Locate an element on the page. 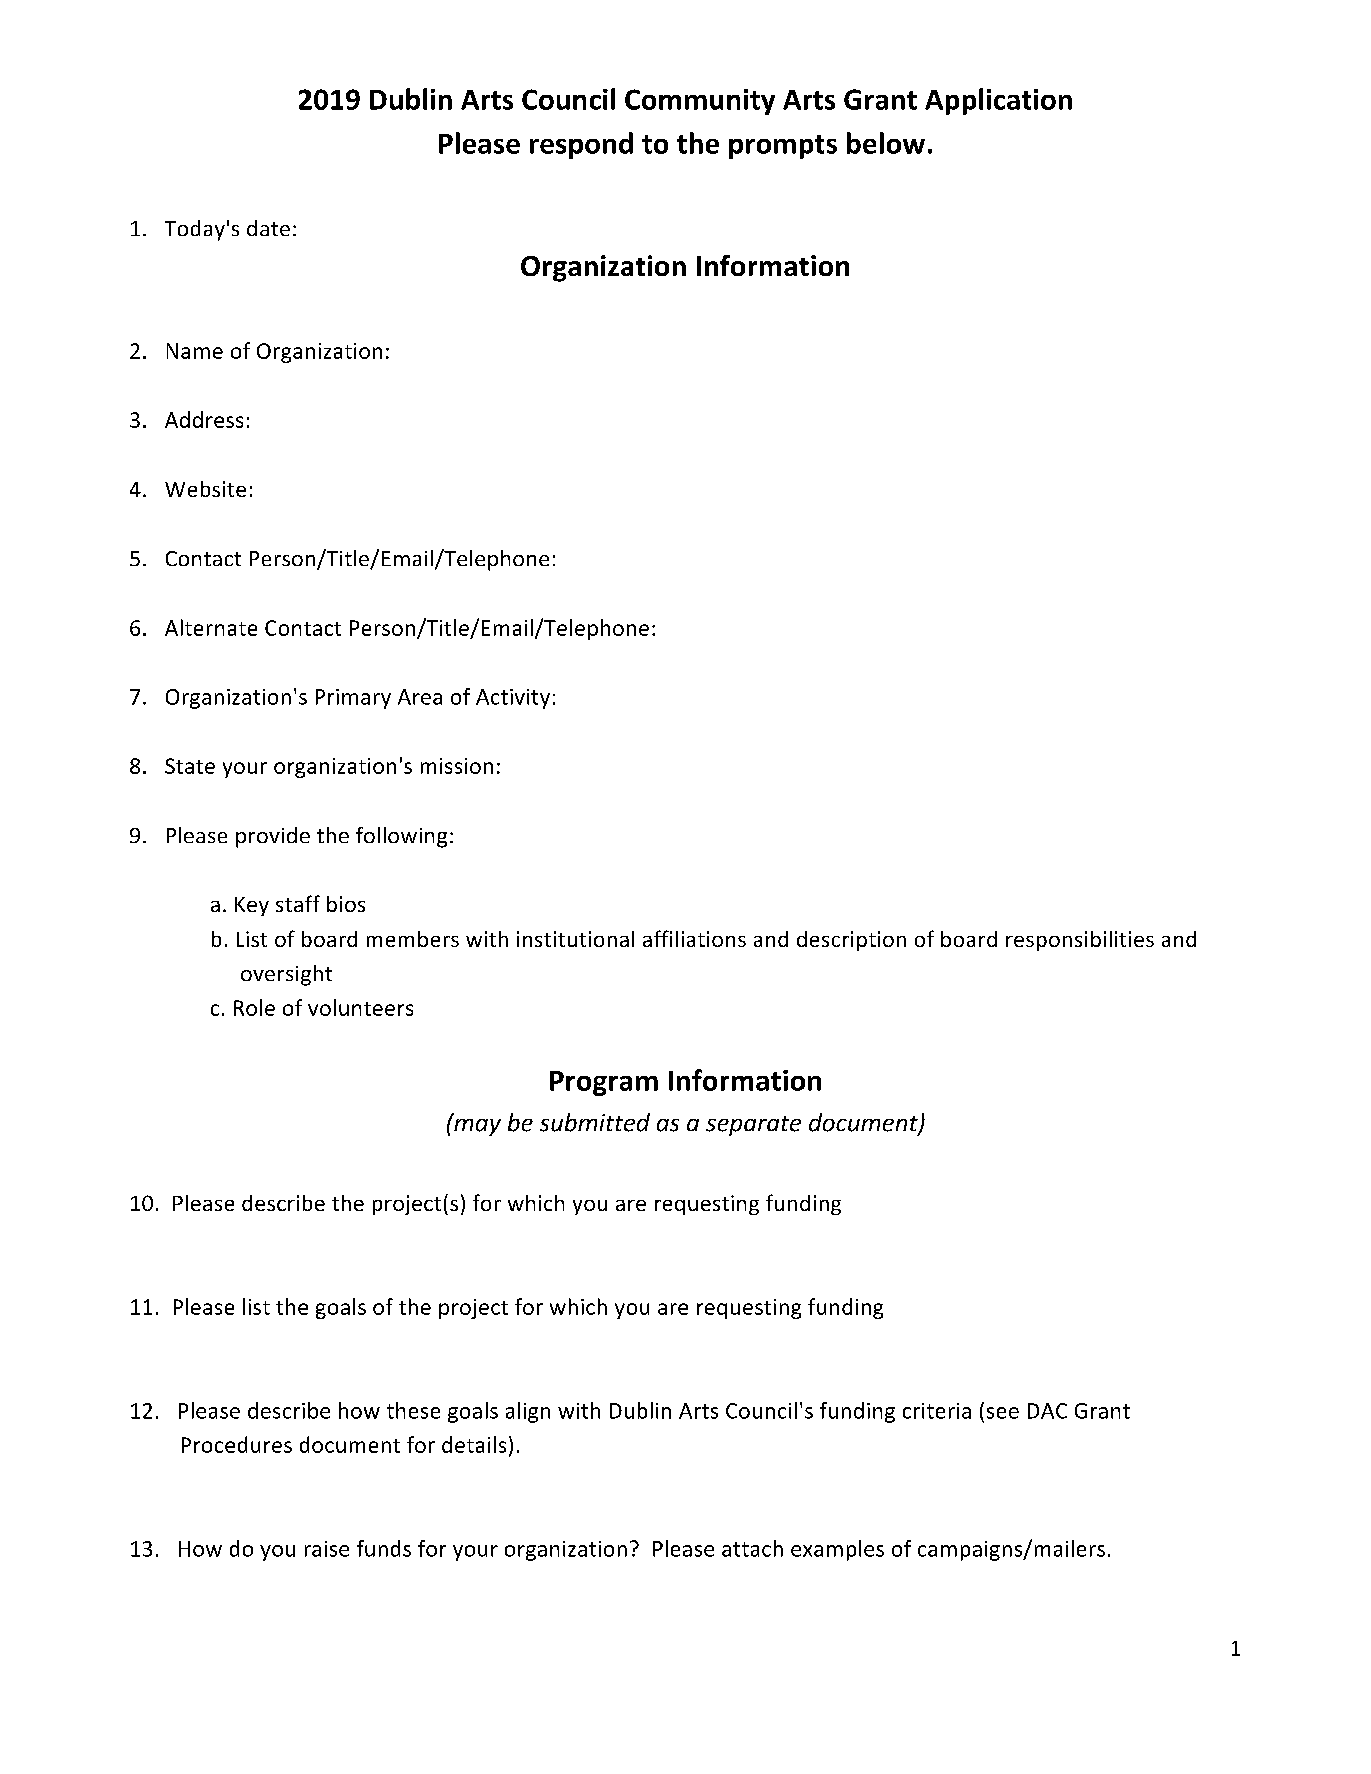 The image size is (1371, 1774). affiliations is located at coordinates (694, 938).
